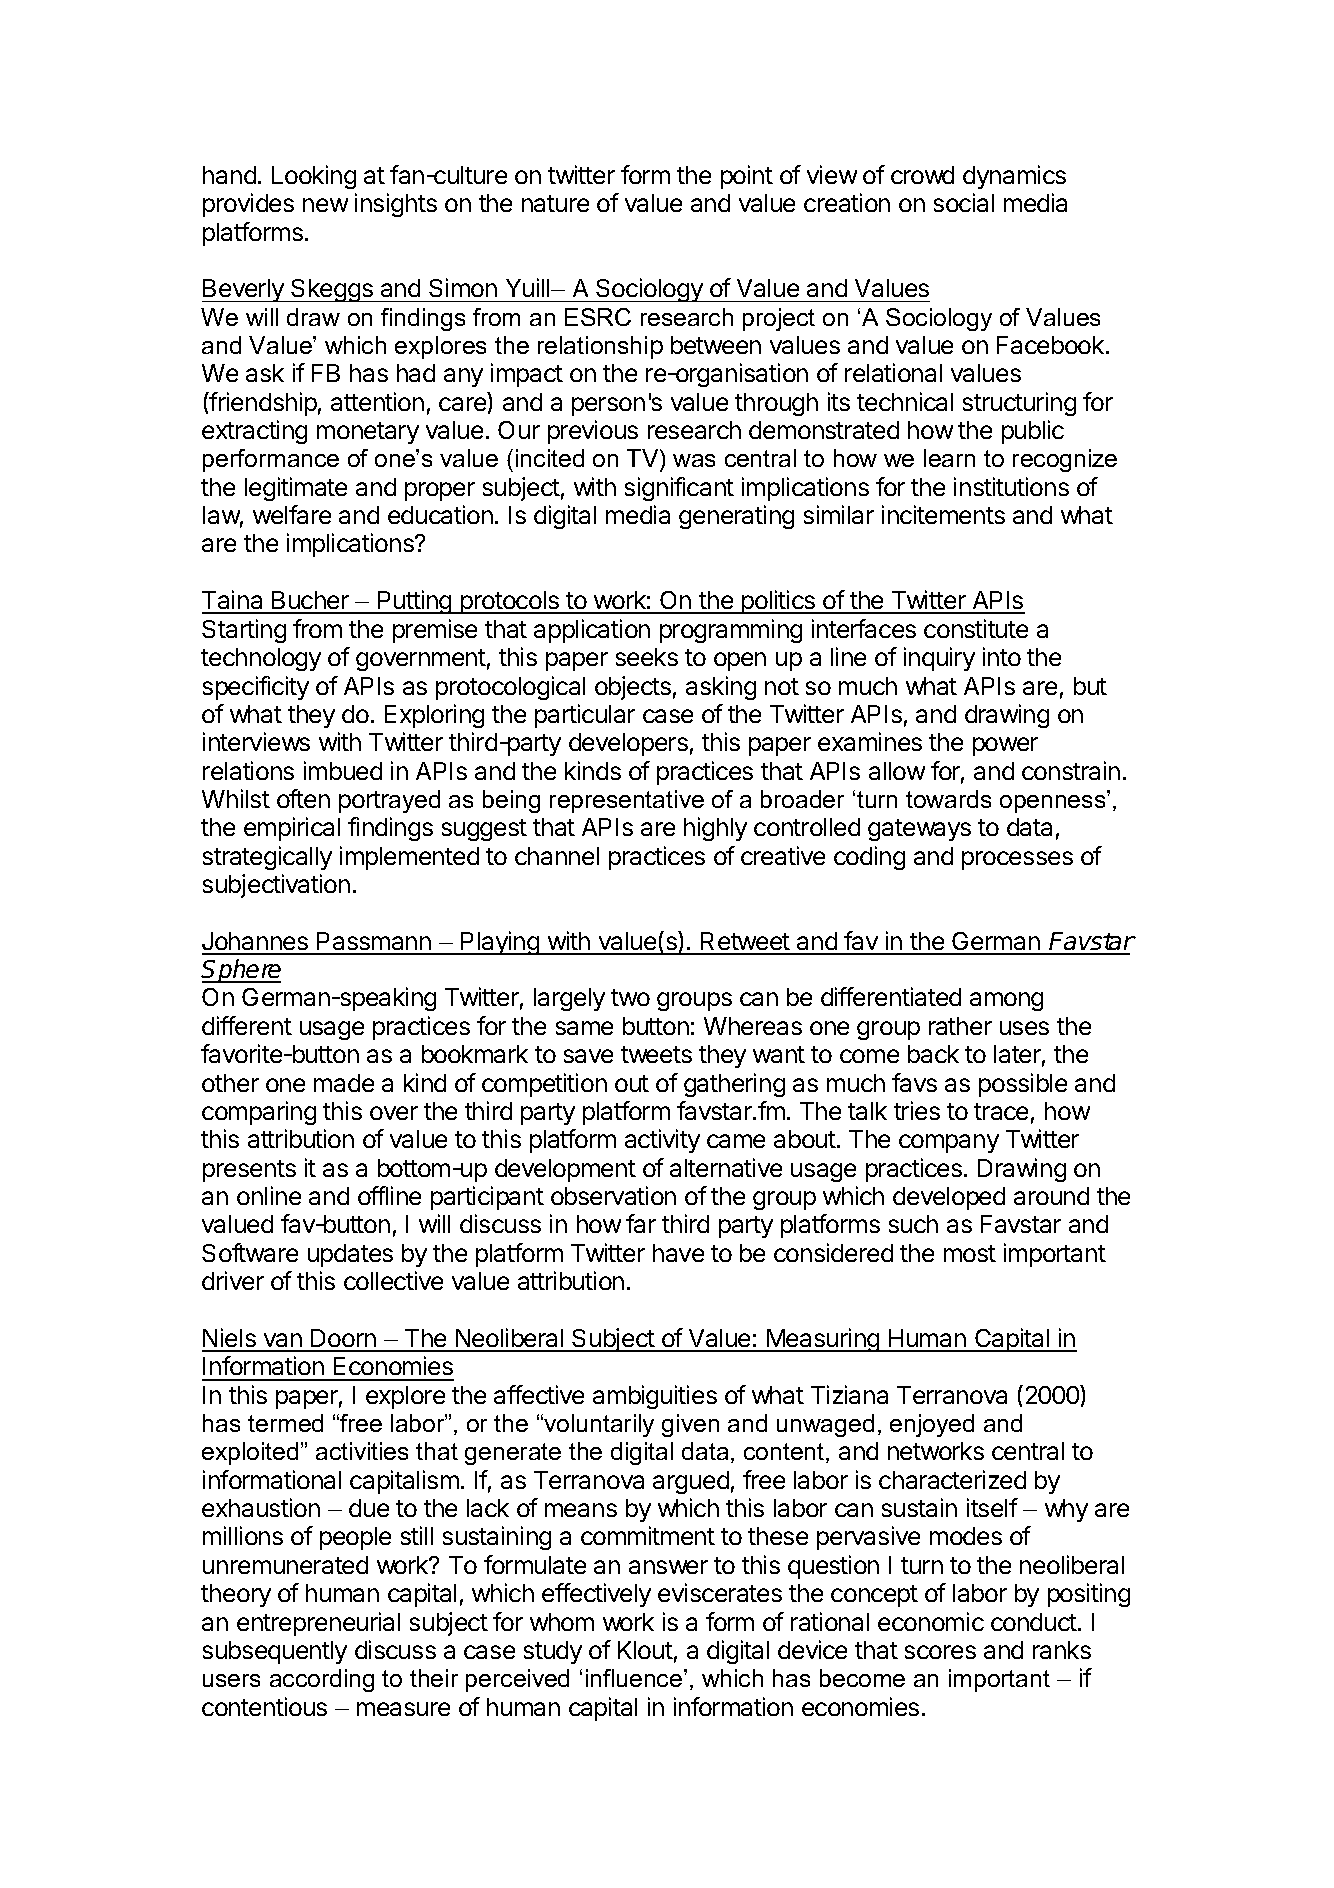 The height and width of the screenshot is (1888, 1334). Describe the element at coordinates (325, 205) in the screenshot. I see `new` at that location.
